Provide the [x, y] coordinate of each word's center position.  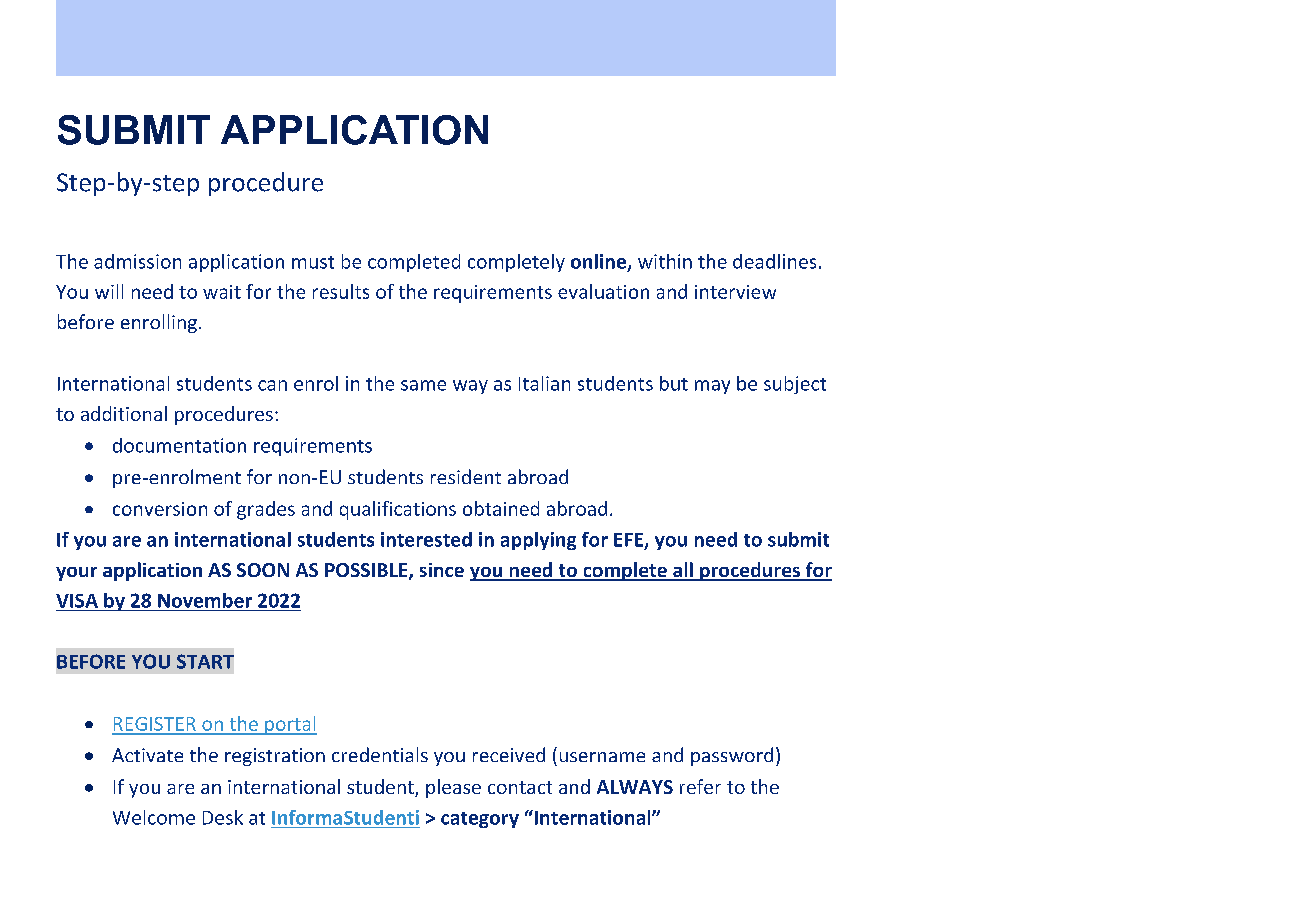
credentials [380, 754]
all [683, 571]
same [423, 385]
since [442, 570]
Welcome [154, 817]
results [341, 291]
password [732, 756]
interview [735, 292]
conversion [160, 509]
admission [137, 261]
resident [466, 476]
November [205, 600]
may [712, 387]
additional [124, 413]
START [205, 661]
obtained [501, 508]
